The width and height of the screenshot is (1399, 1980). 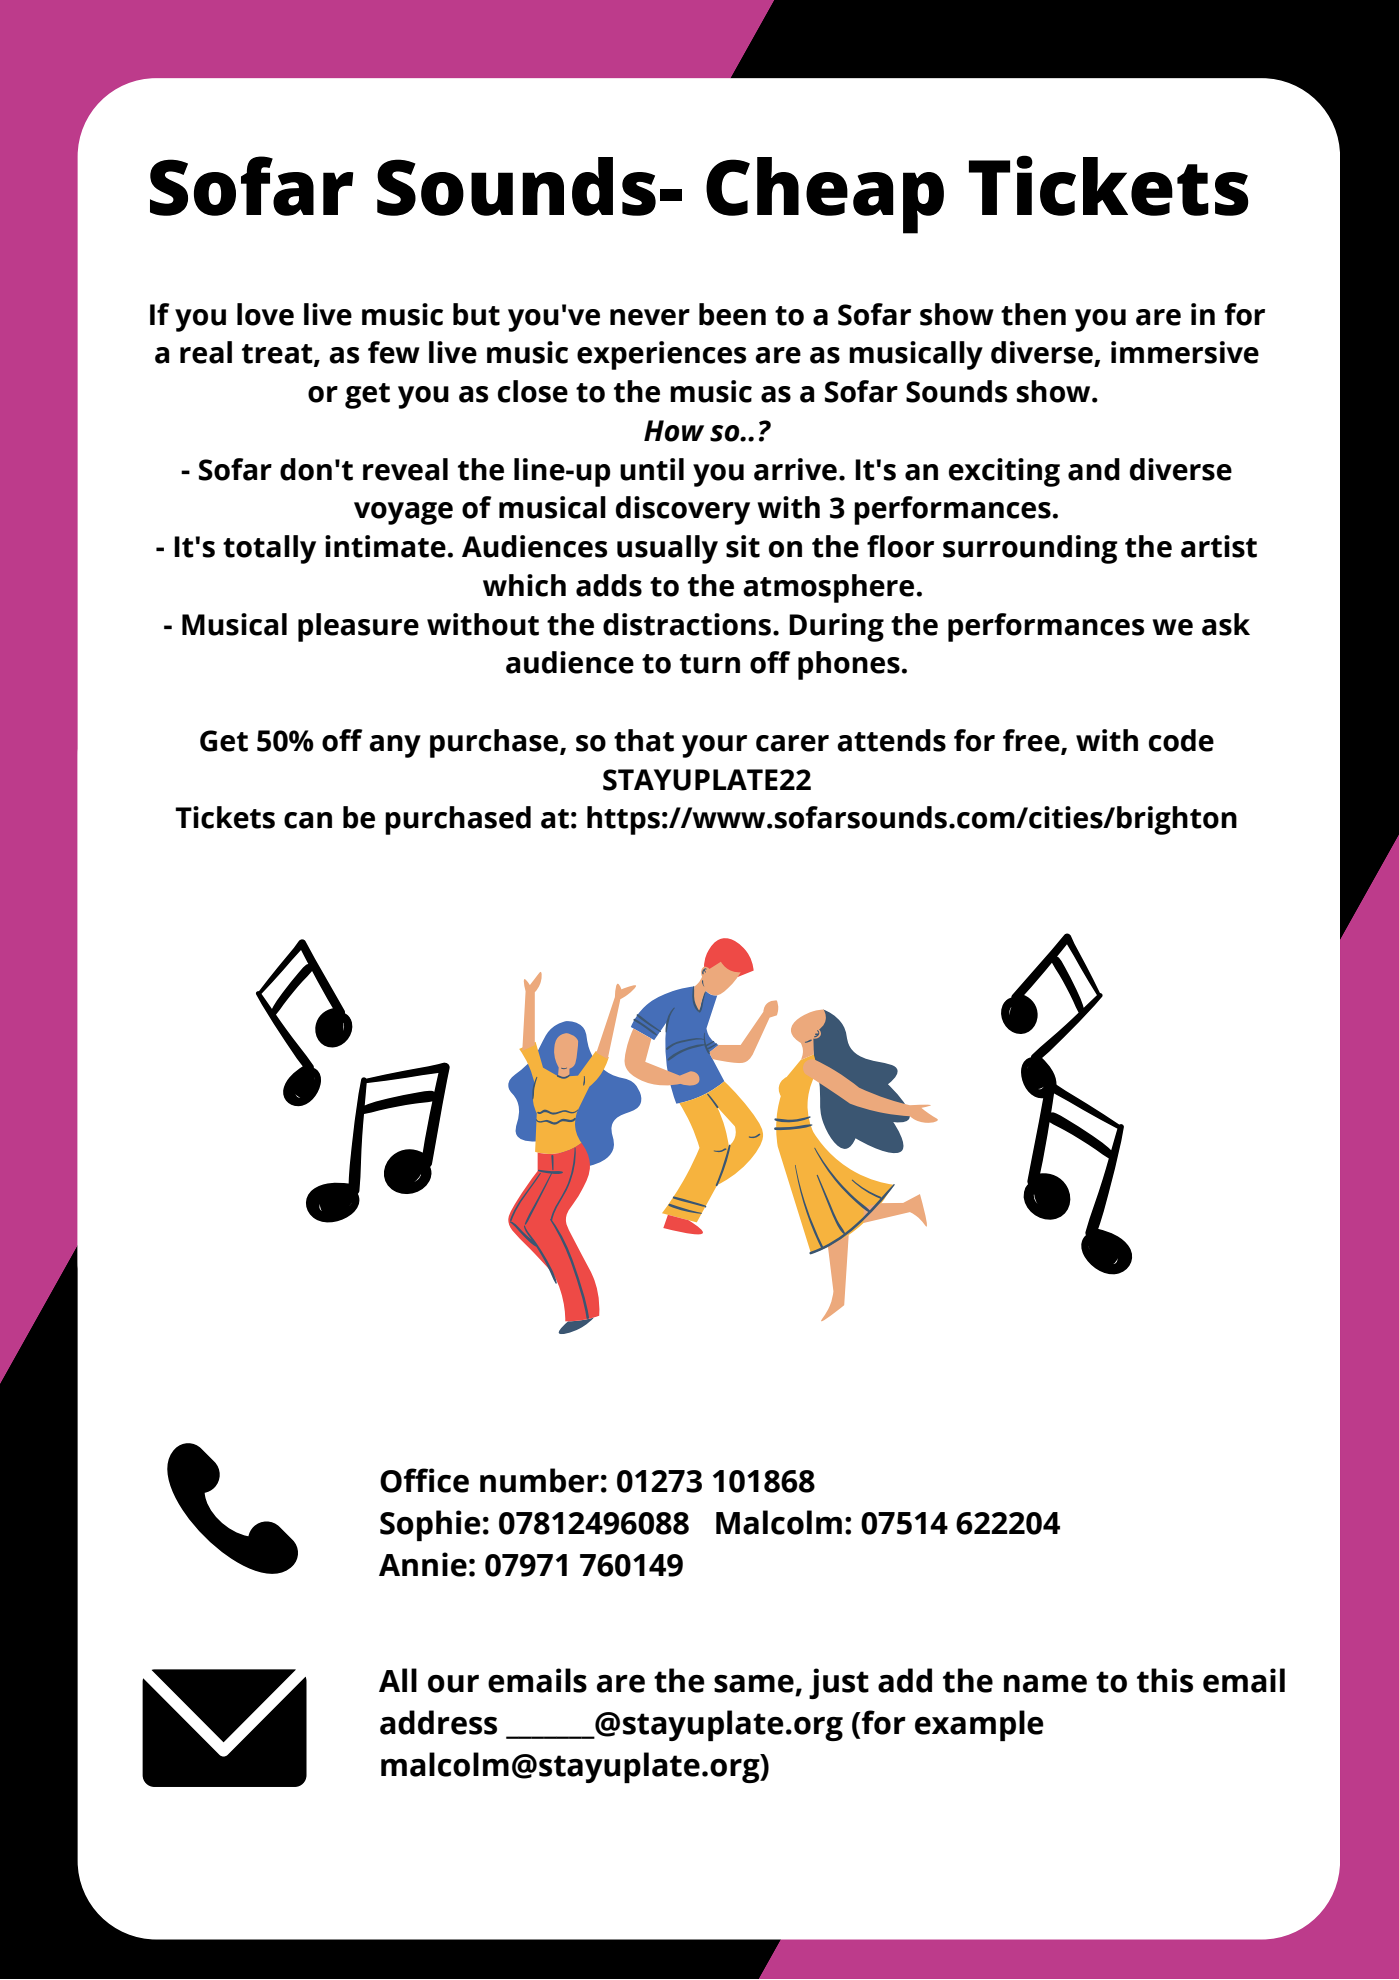 I want to click on your, so click(x=714, y=746).
